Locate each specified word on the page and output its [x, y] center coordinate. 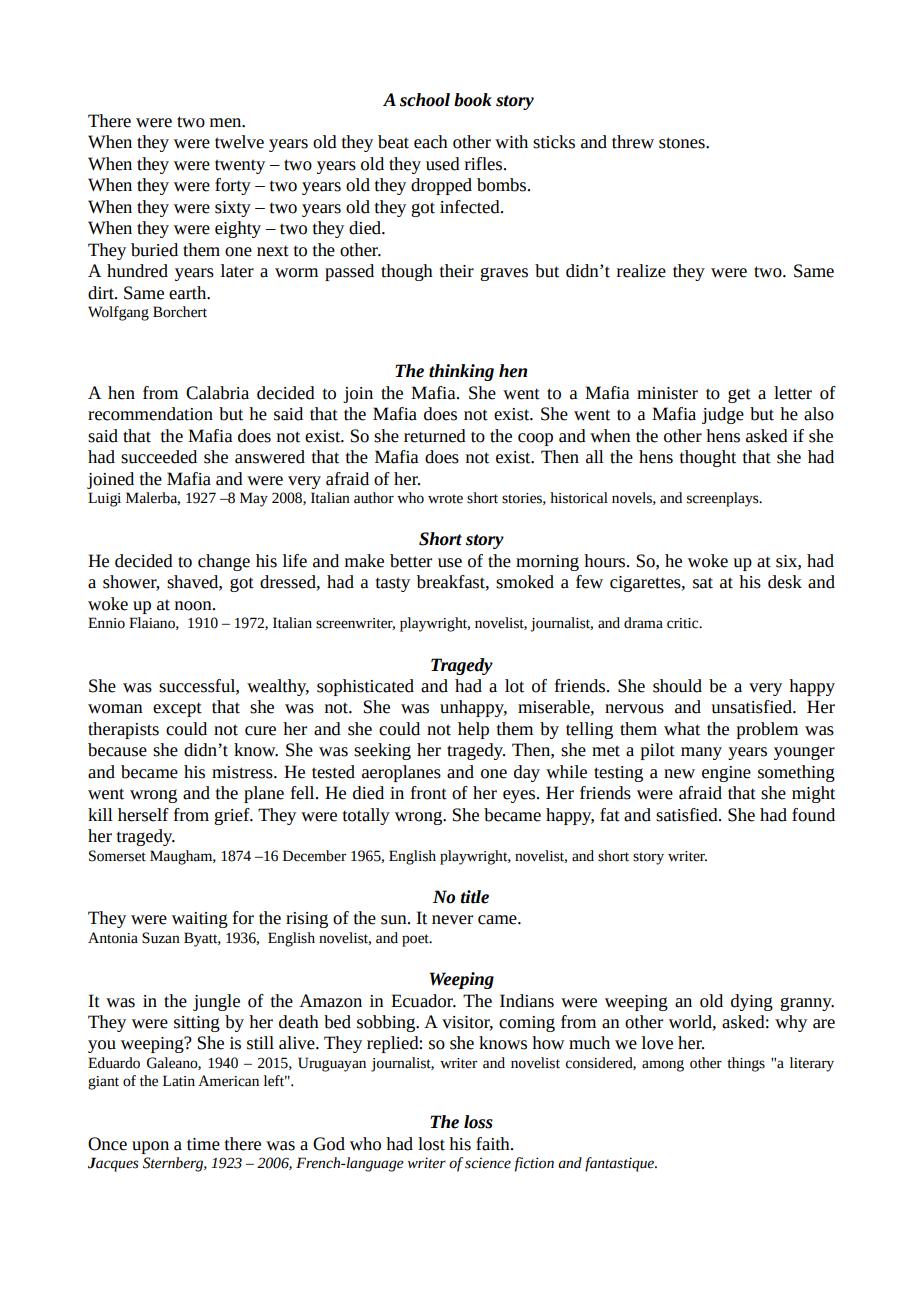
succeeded [159, 457]
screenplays [724, 499]
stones [683, 143]
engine [726, 774]
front [429, 793]
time [203, 1144]
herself [143, 815]
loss [478, 1122]
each [431, 142]
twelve [239, 142]
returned [435, 436]
